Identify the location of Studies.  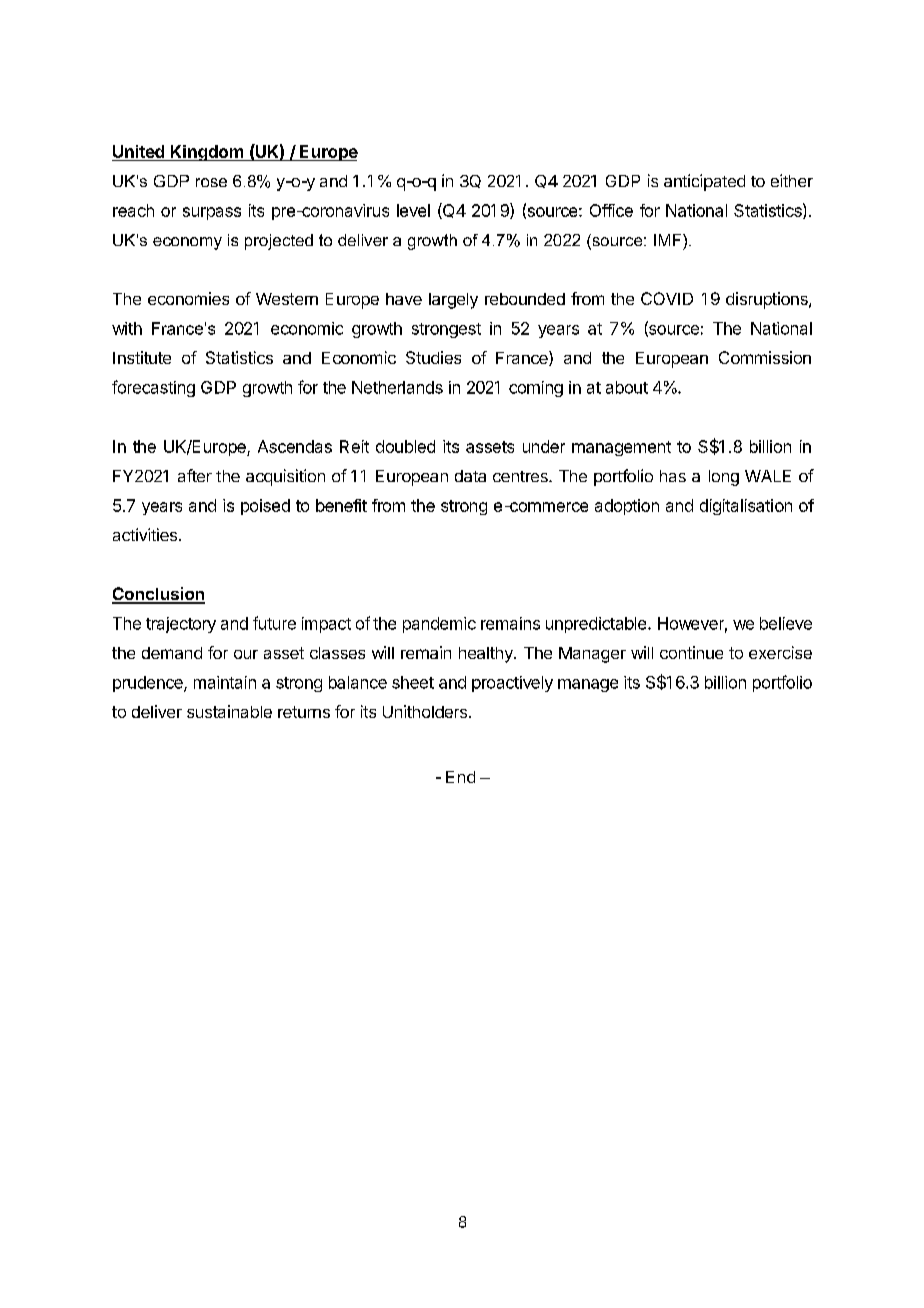
(433, 357).
